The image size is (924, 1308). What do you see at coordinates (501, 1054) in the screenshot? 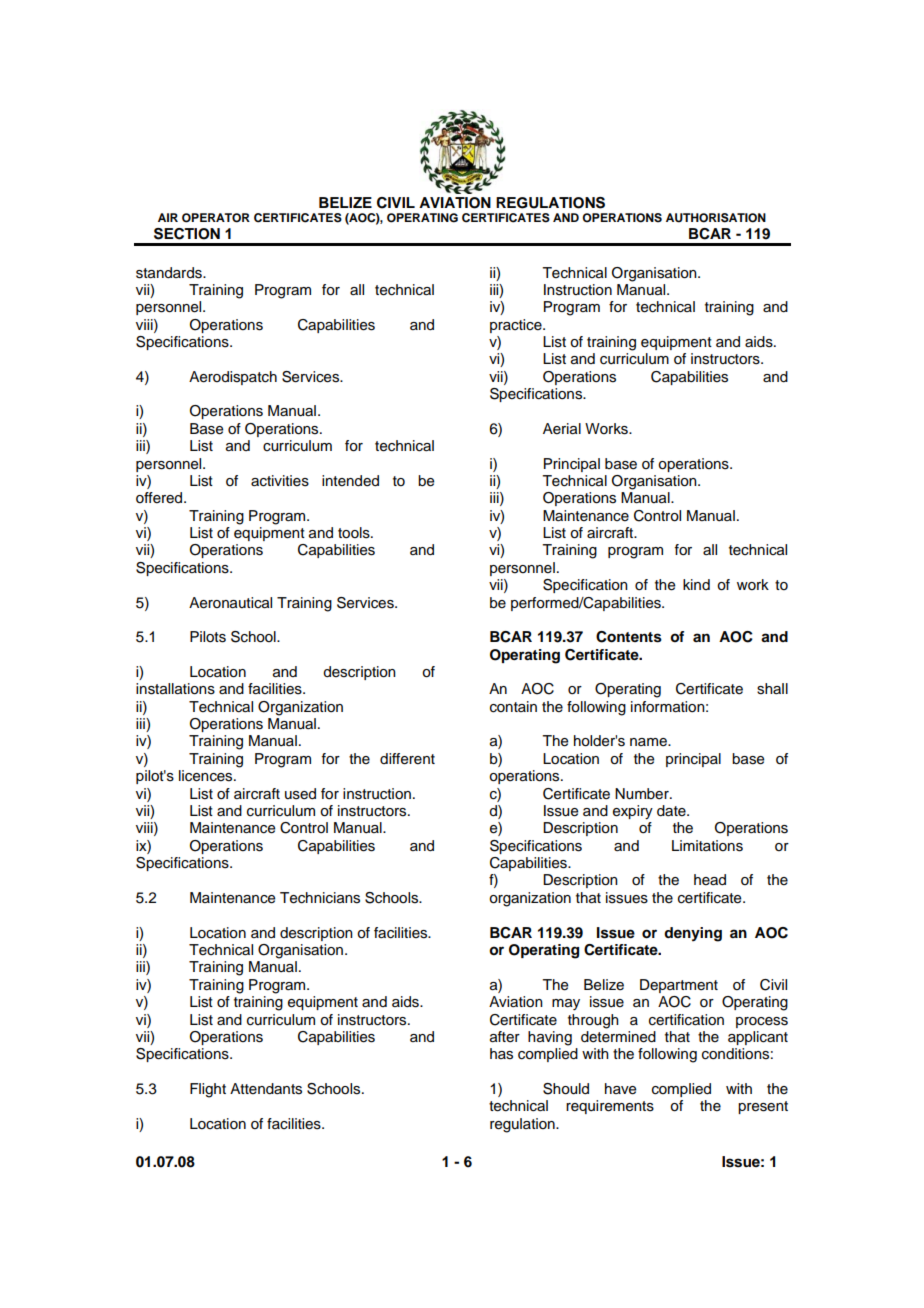
I see `has` at bounding box center [501, 1054].
